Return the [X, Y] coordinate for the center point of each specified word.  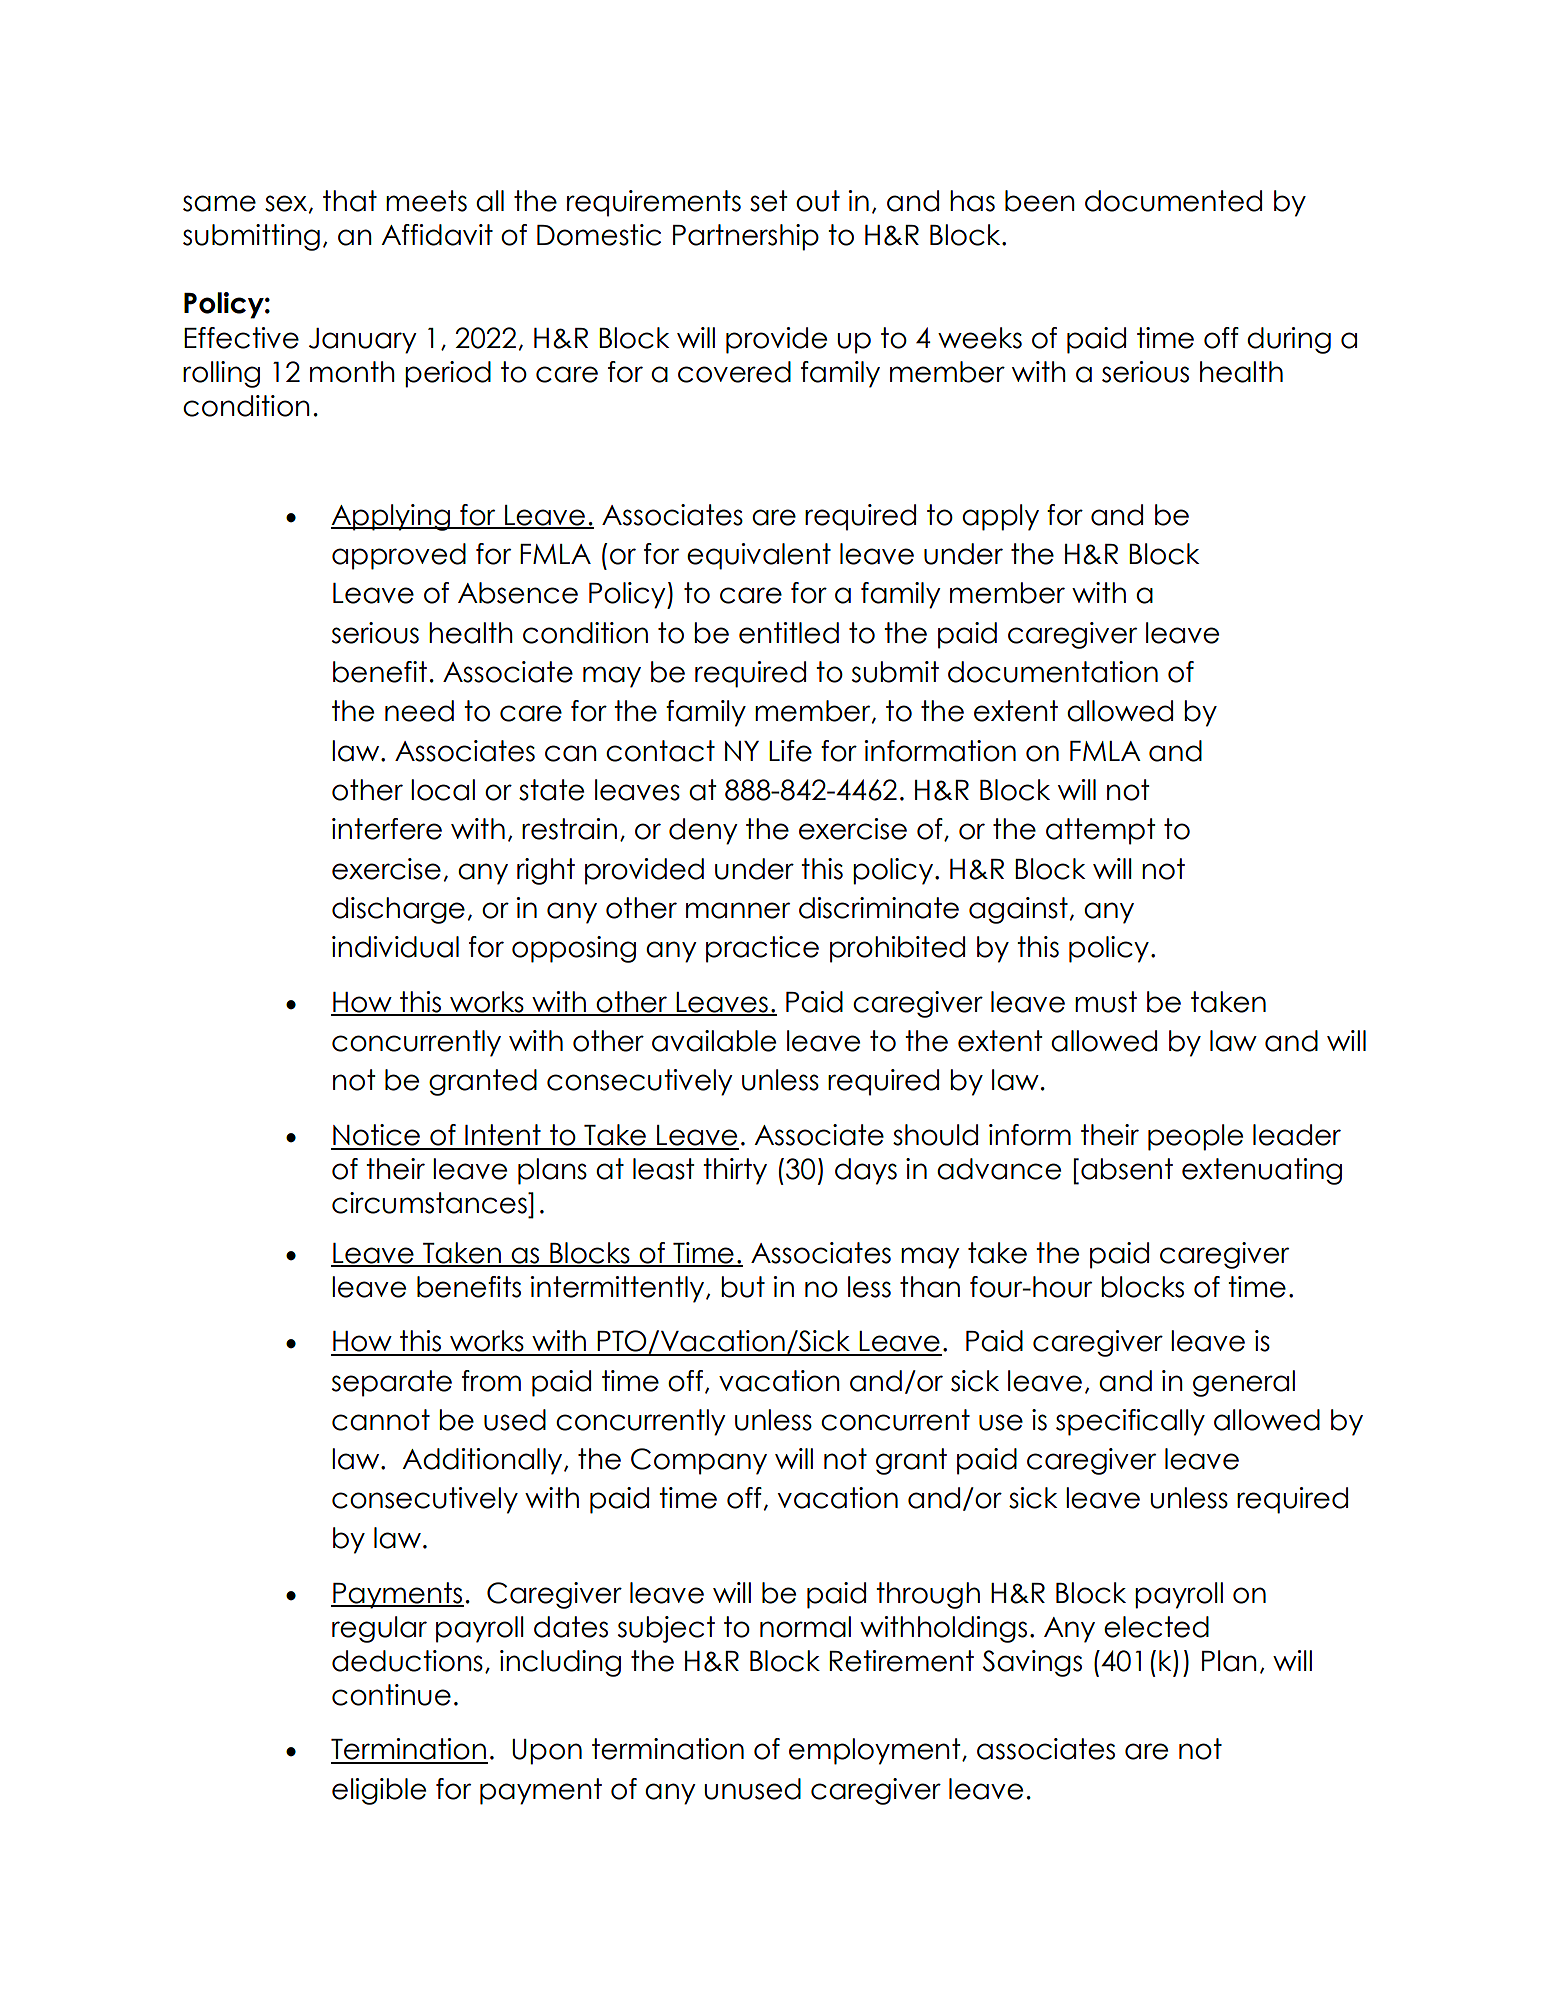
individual [395, 947]
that [350, 201]
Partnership [746, 237]
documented [1173, 201]
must [1106, 1002]
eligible [379, 1791]
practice [762, 949]
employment [876, 1751]
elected [1156, 1627]
